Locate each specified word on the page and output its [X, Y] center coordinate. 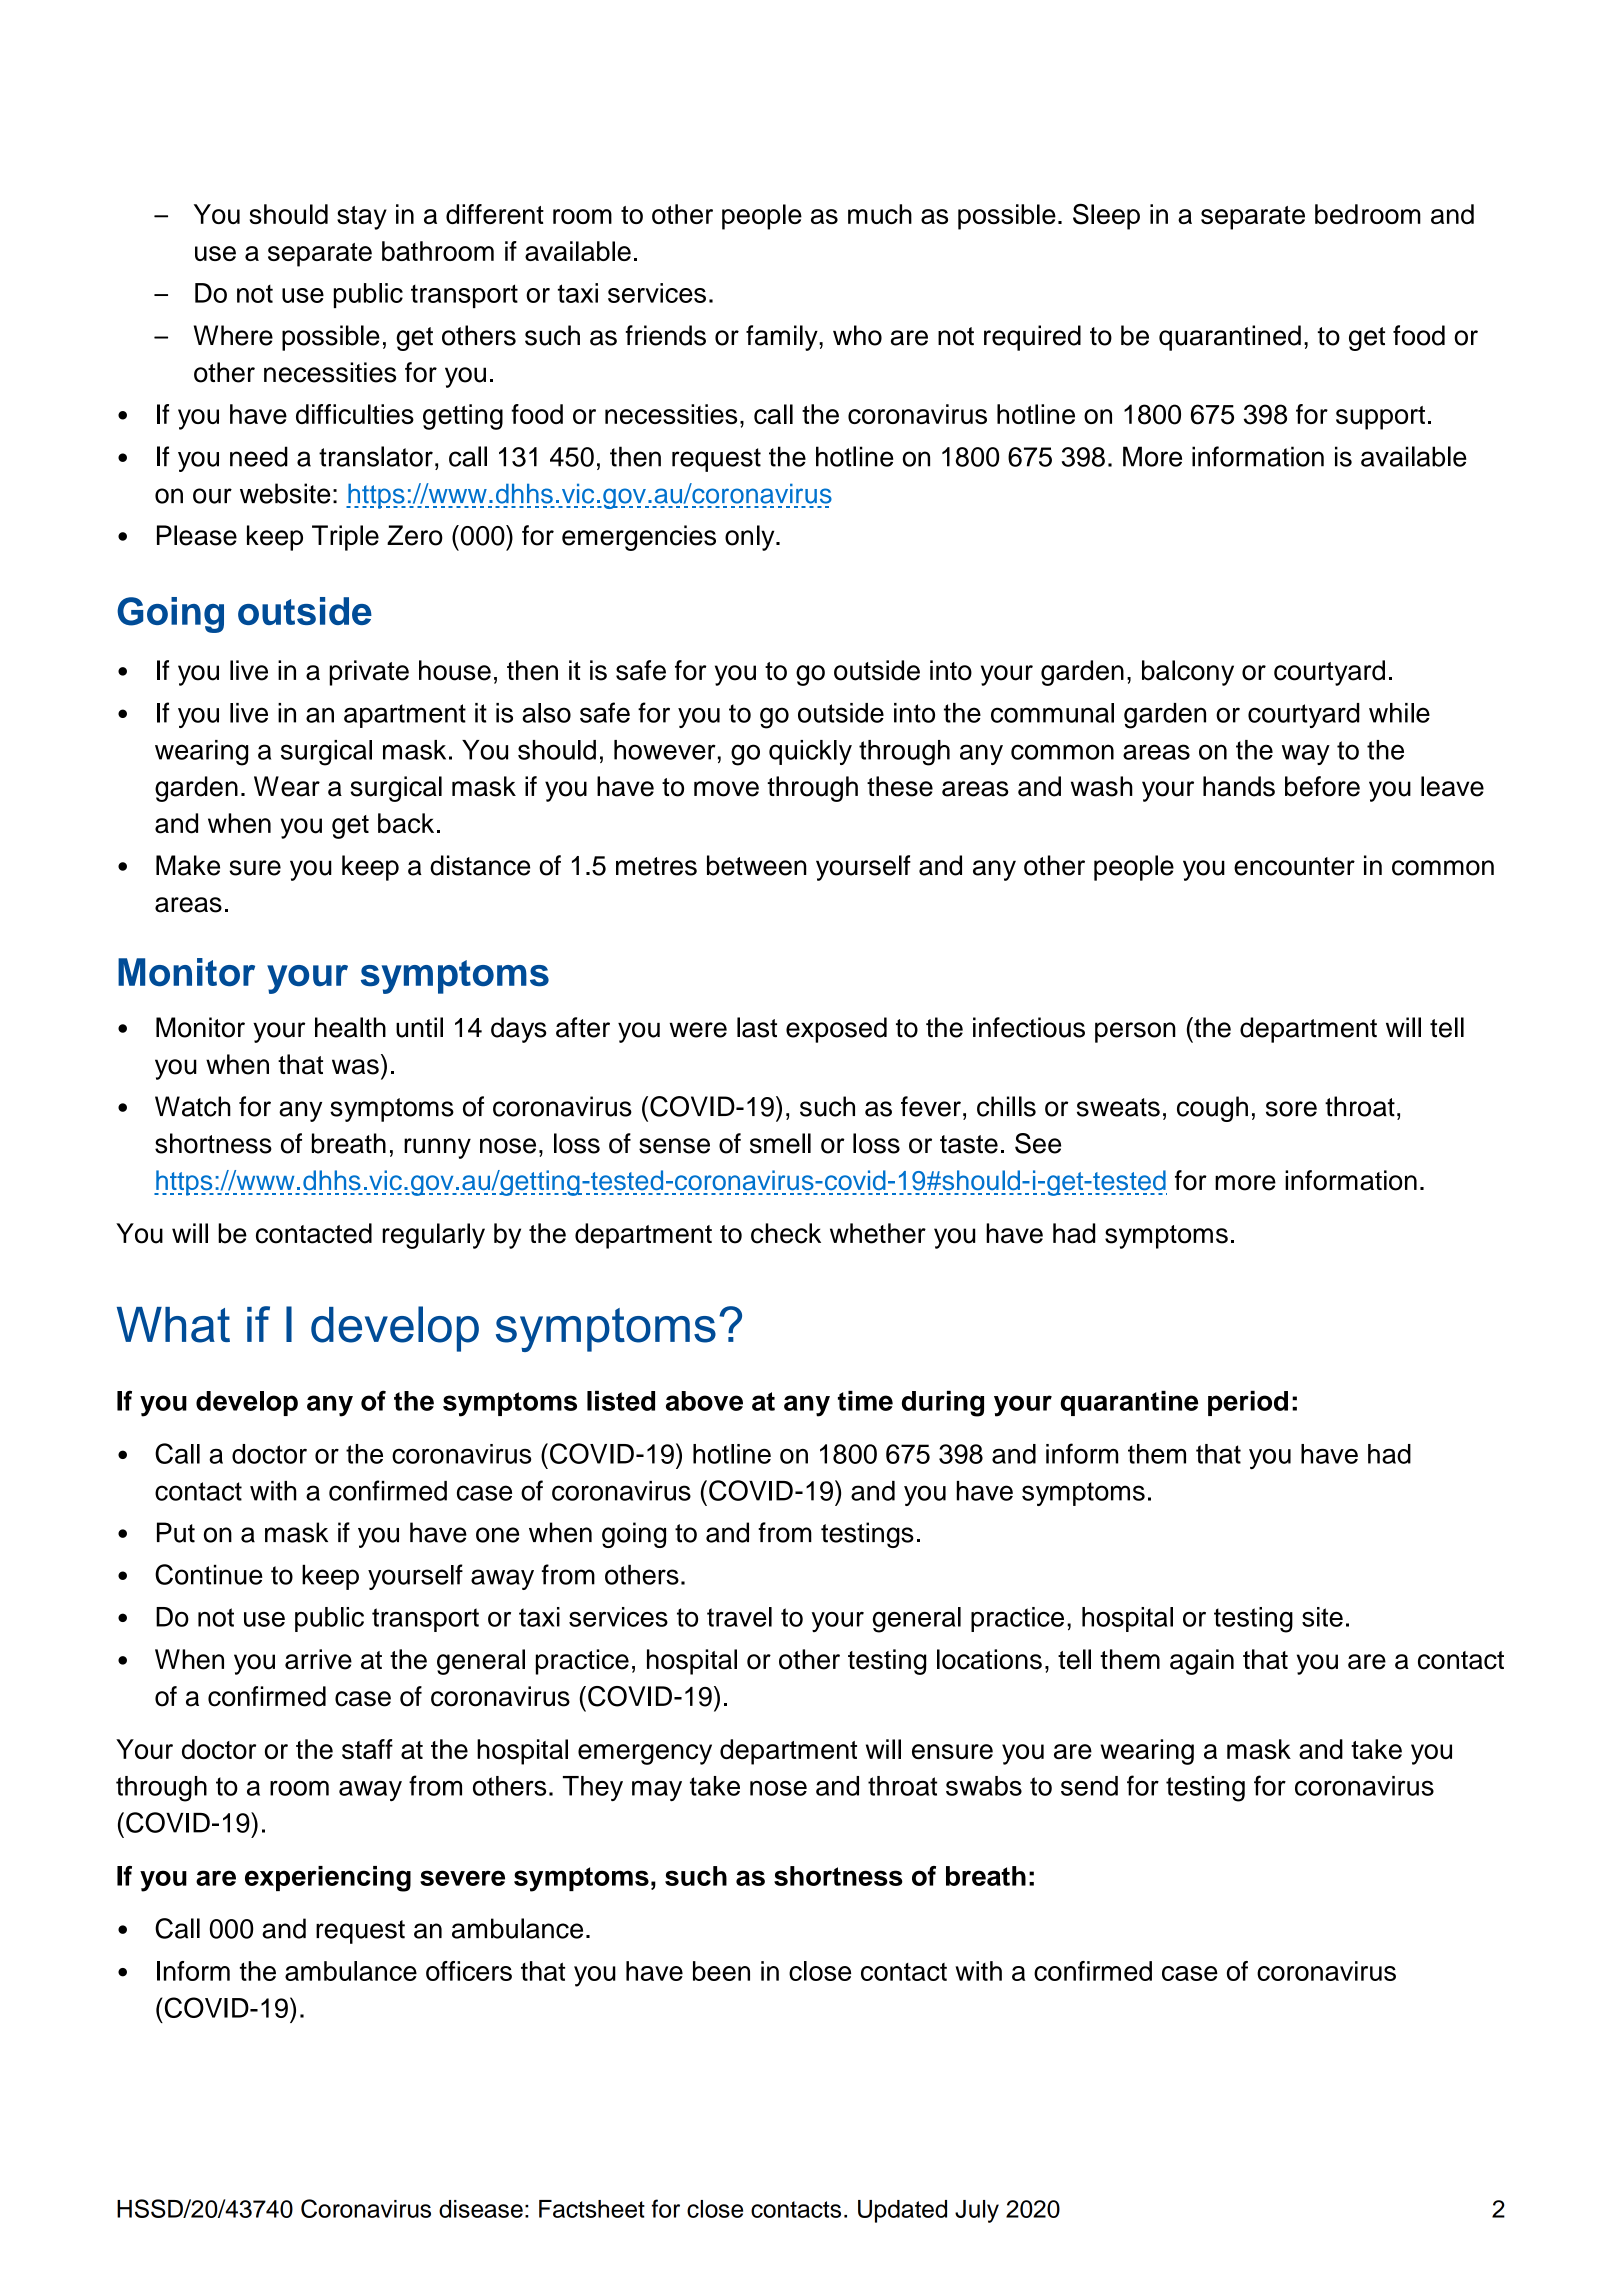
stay [362, 218]
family [783, 338]
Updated [902, 2211]
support [1380, 418]
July [977, 2211]
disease [481, 2209]
